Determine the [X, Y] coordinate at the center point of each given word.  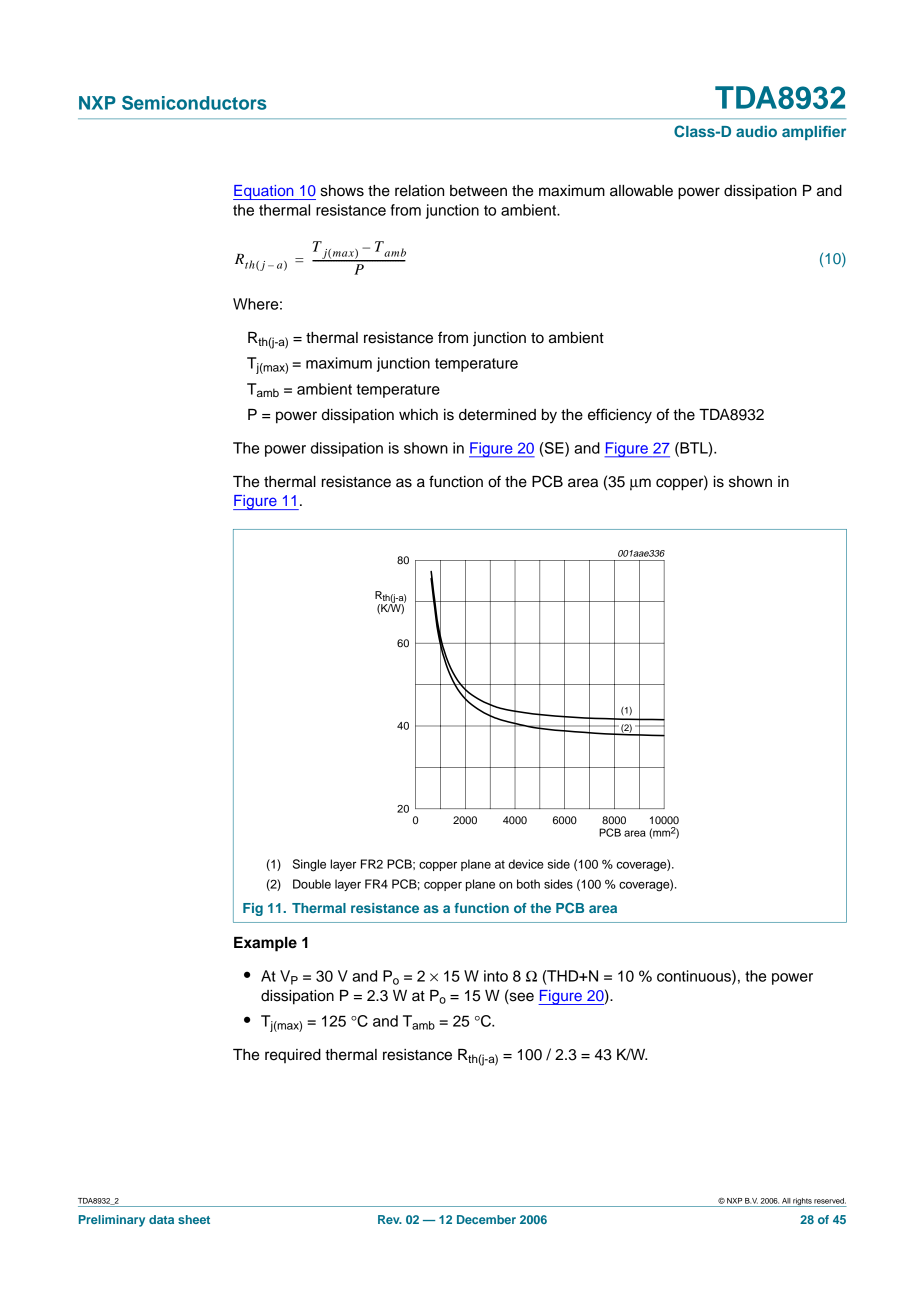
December [486, 1219]
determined [497, 415]
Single [309, 865]
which [418, 415]
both [528, 884]
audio [756, 131]
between [478, 191]
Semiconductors [194, 103]
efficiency [620, 416]
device [525, 864]
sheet [194, 1219]
